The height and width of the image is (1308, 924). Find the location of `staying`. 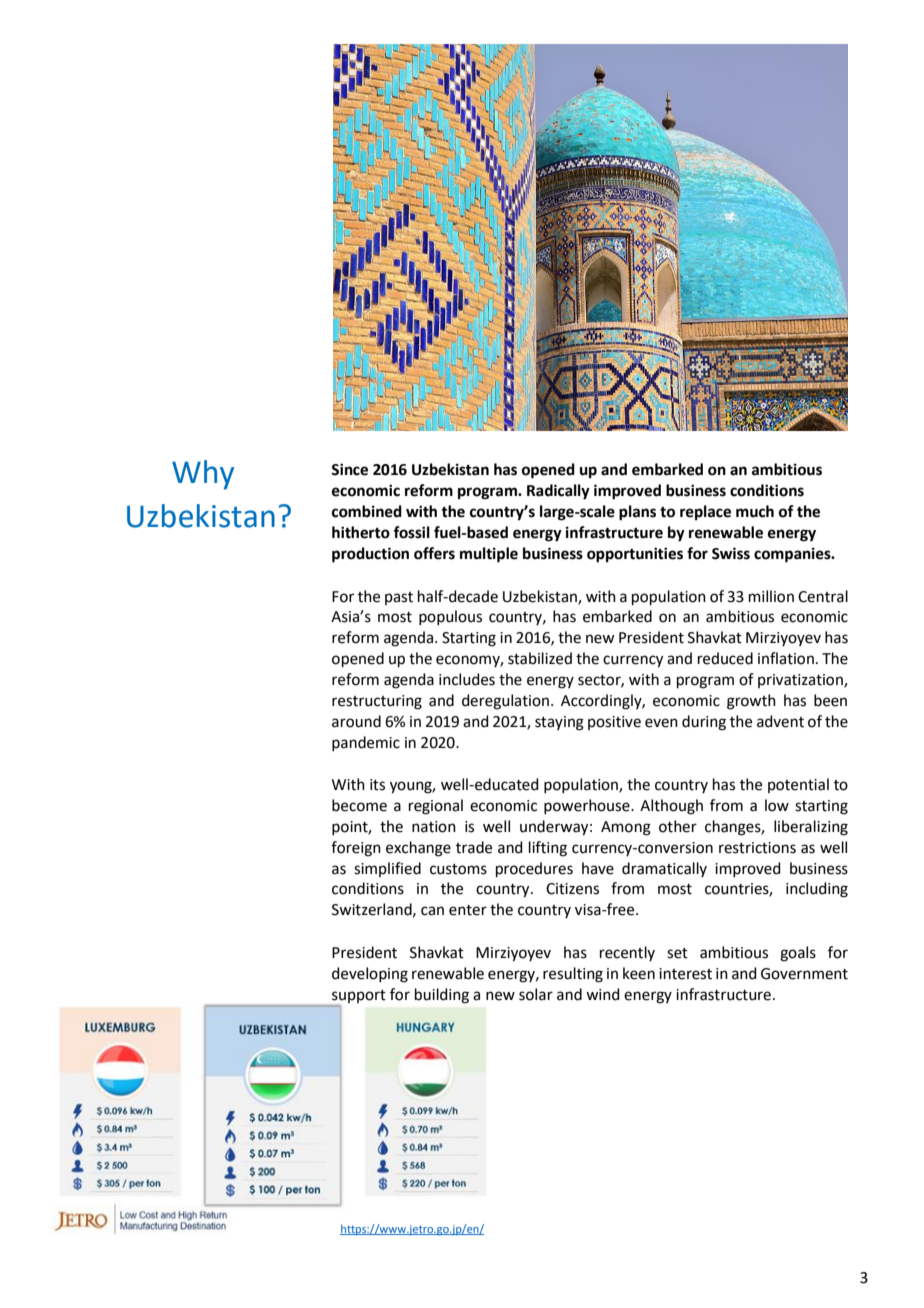

staying is located at coordinates (559, 723).
